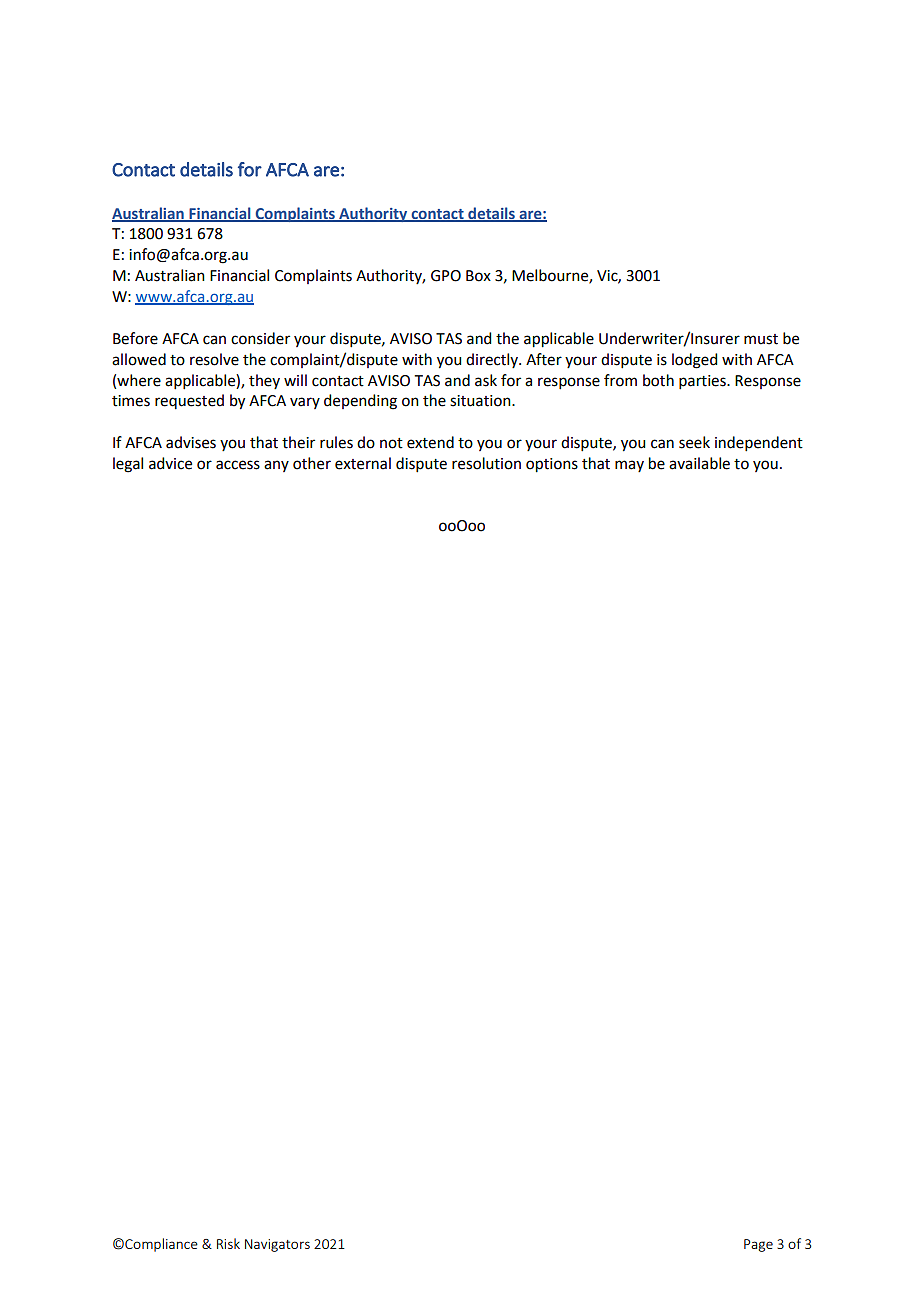  What do you see at coordinates (694, 361) in the image?
I see `lodged` at bounding box center [694, 361].
